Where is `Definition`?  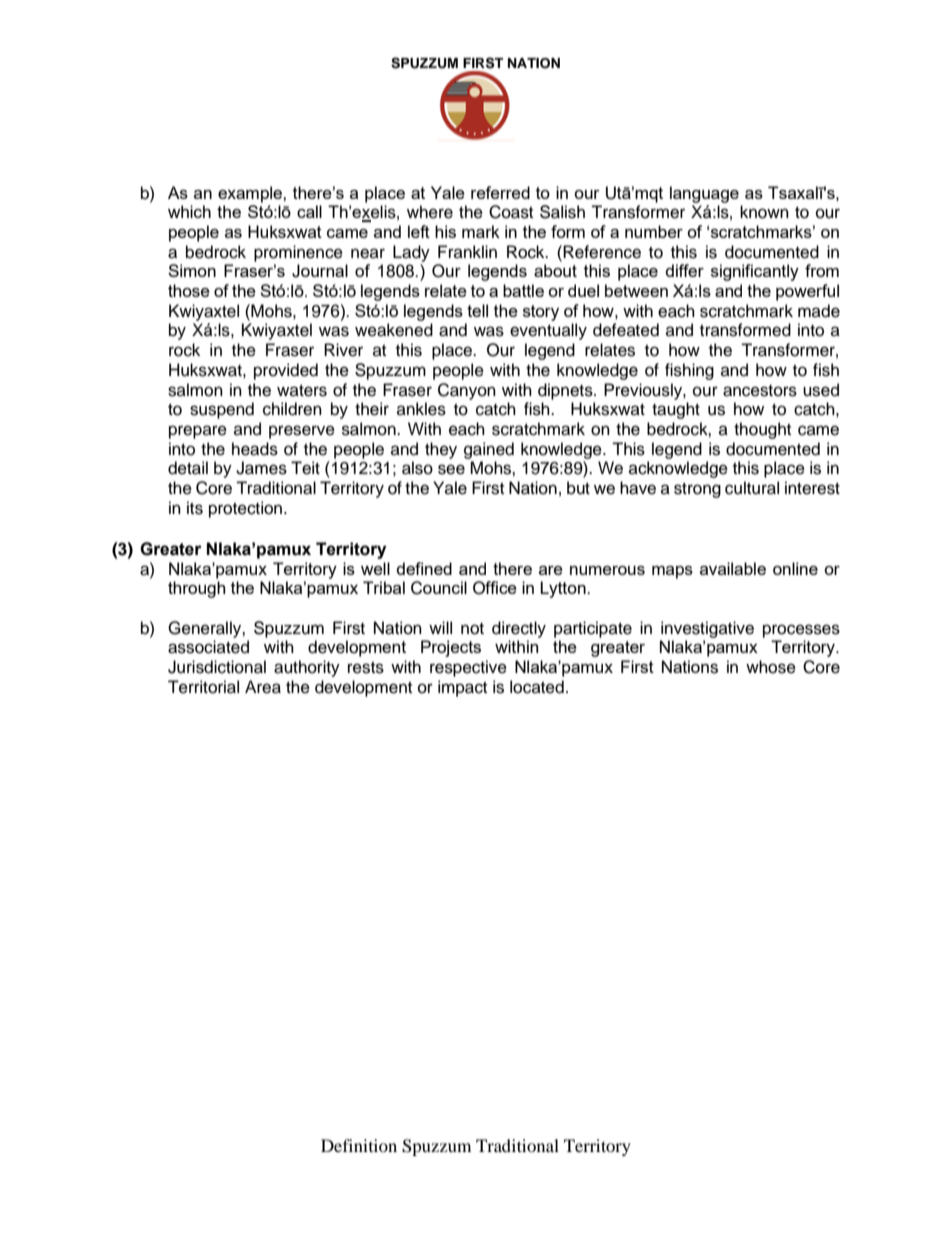
Definition is located at coordinates (359, 1145).
